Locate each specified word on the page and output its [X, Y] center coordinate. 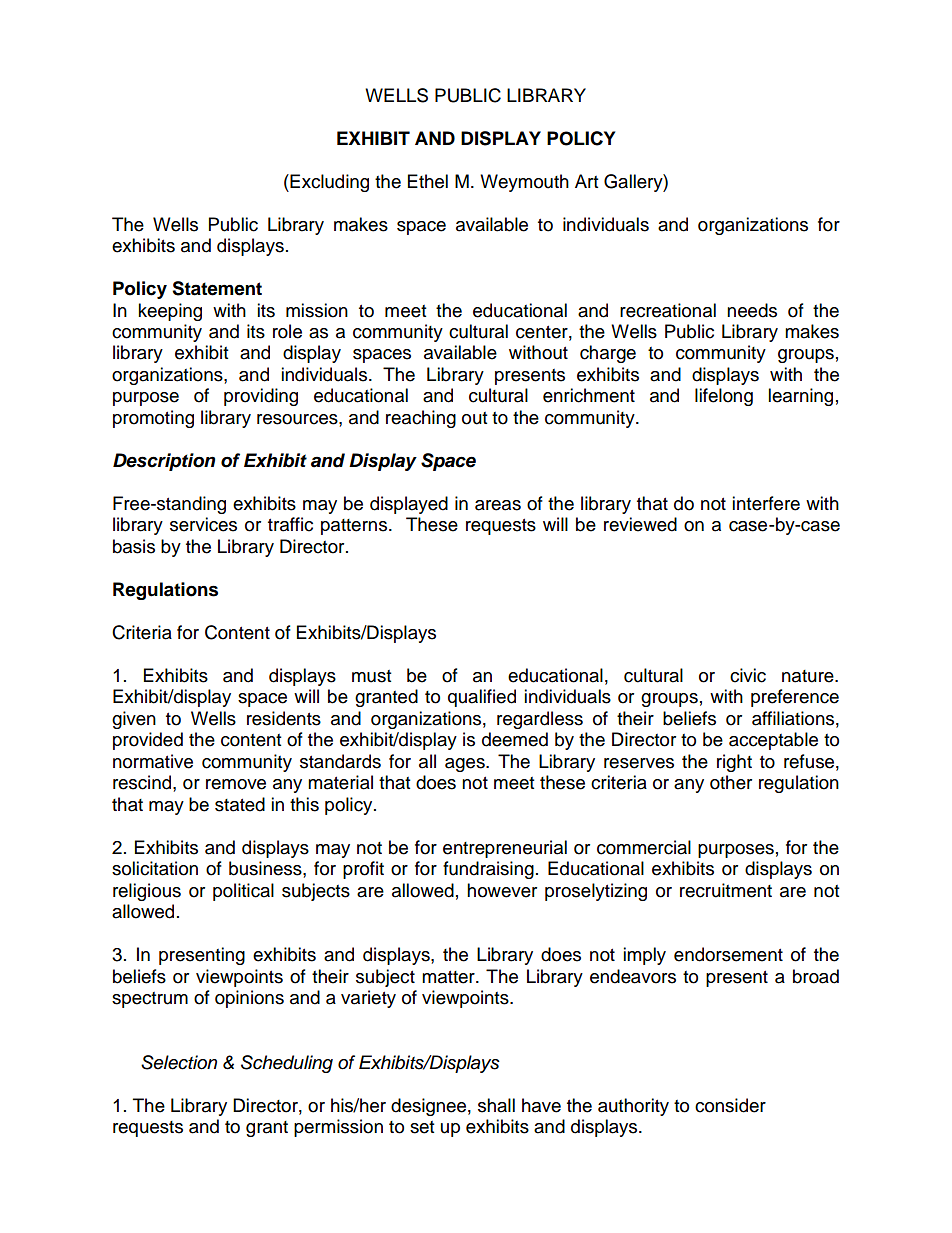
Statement [217, 288]
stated [240, 804]
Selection [179, 1062]
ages [466, 765]
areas [498, 505]
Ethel [428, 181]
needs [752, 310]
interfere [766, 503]
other [731, 782]
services [203, 524]
